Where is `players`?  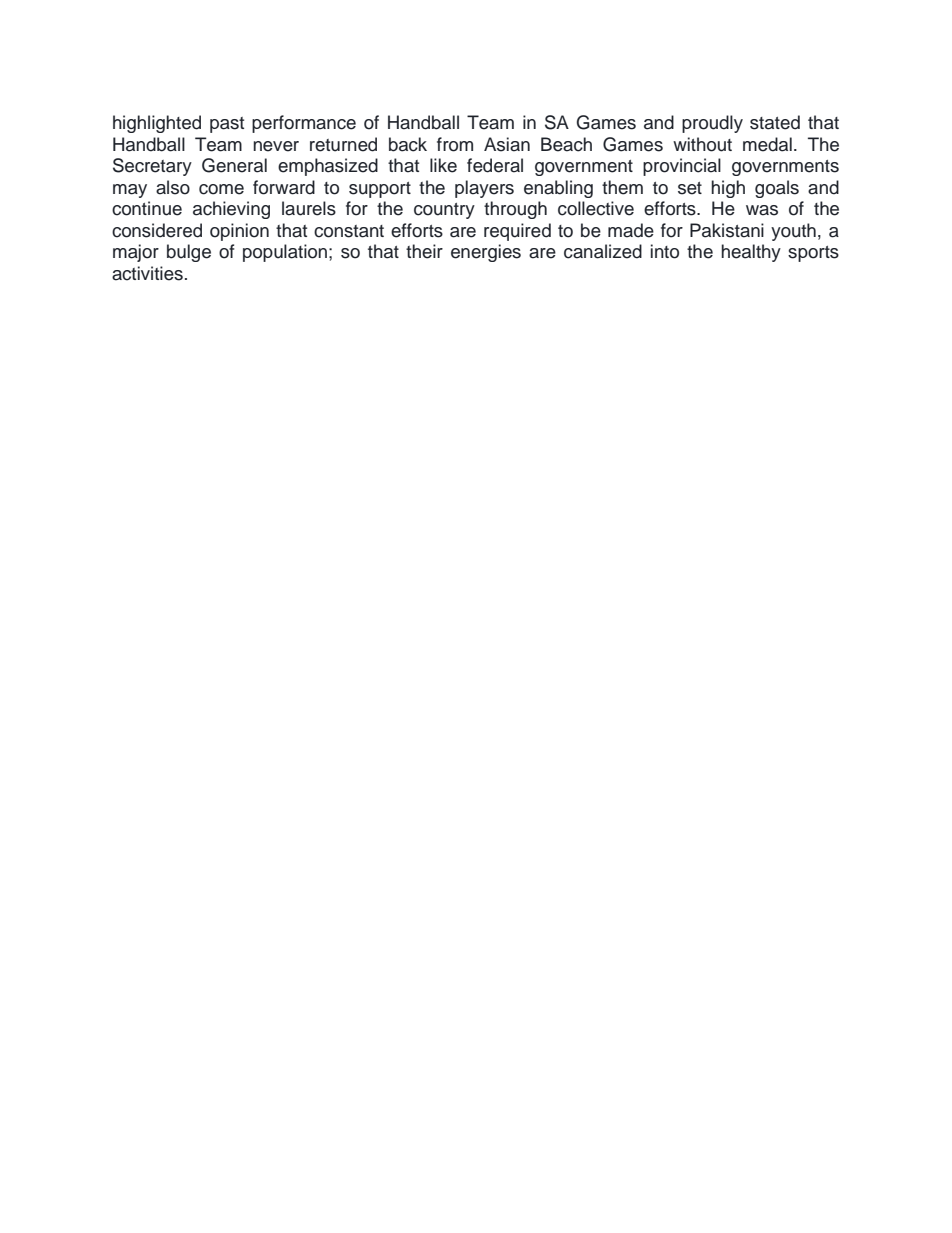 players is located at coordinates (484, 189).
